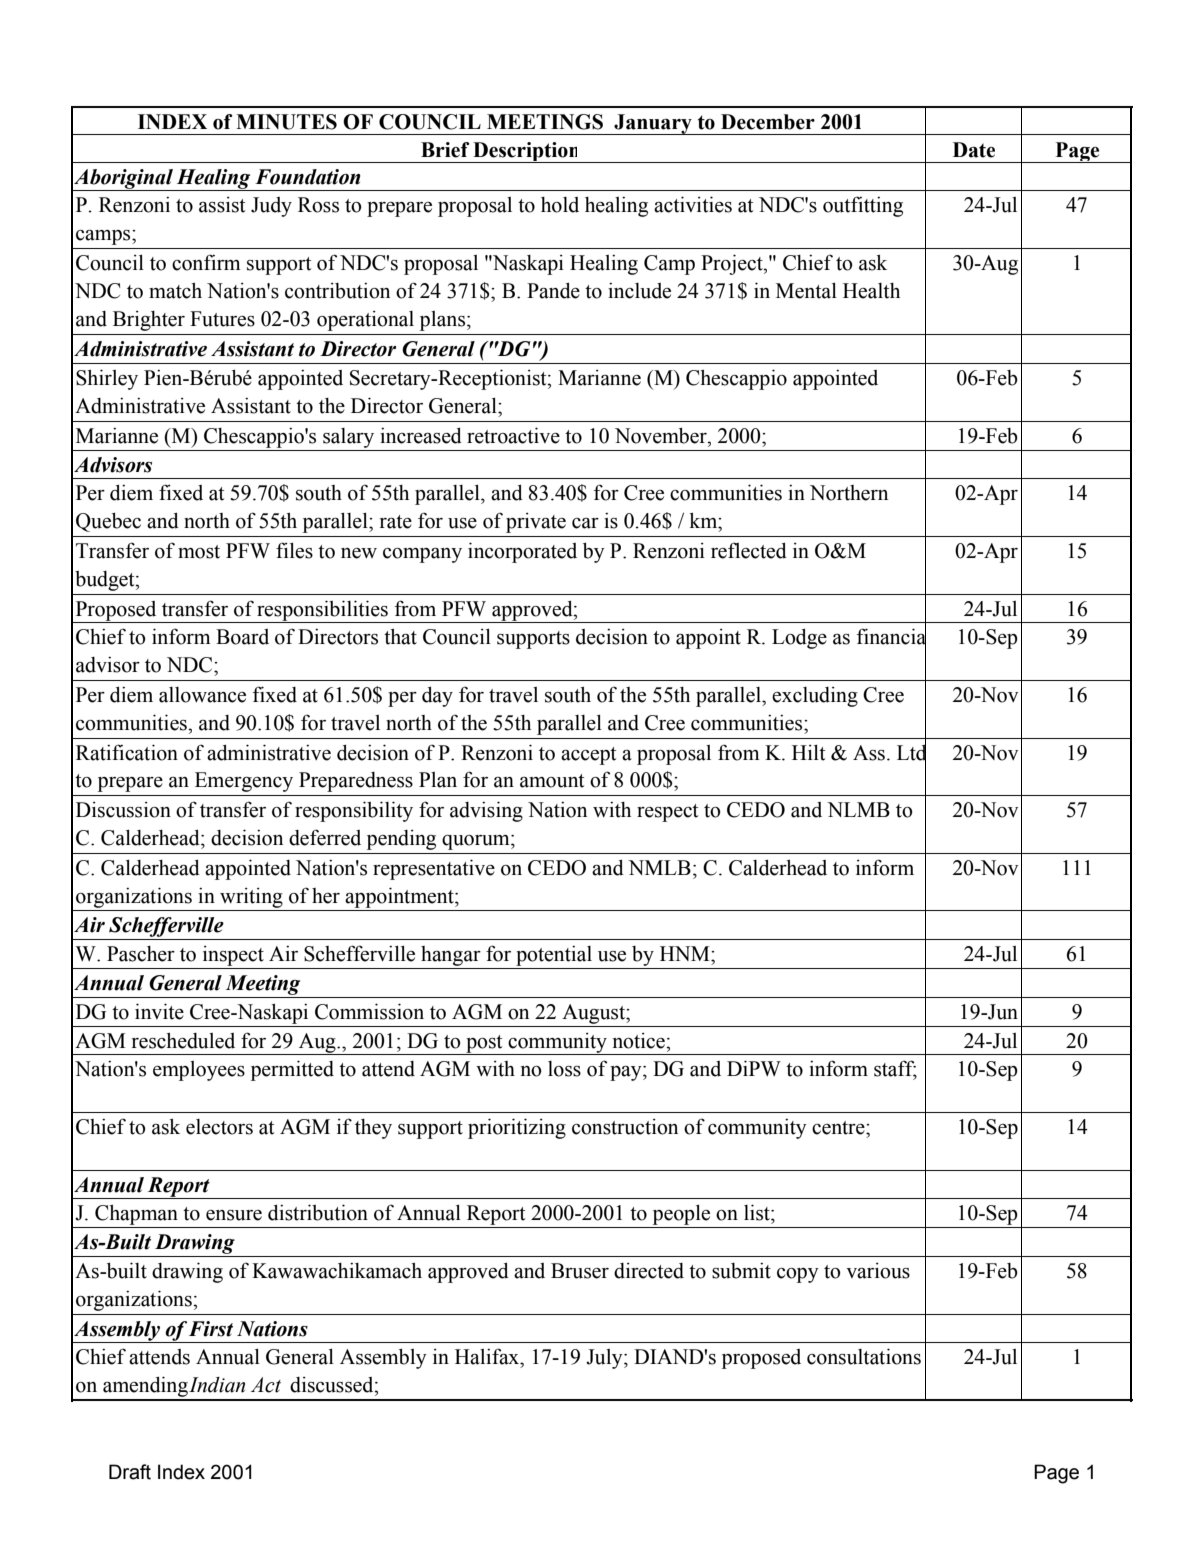  What do you see at coordinates (244, 782) in the screenshot?
I see `Emergency` at bounding box center [244, 782].
